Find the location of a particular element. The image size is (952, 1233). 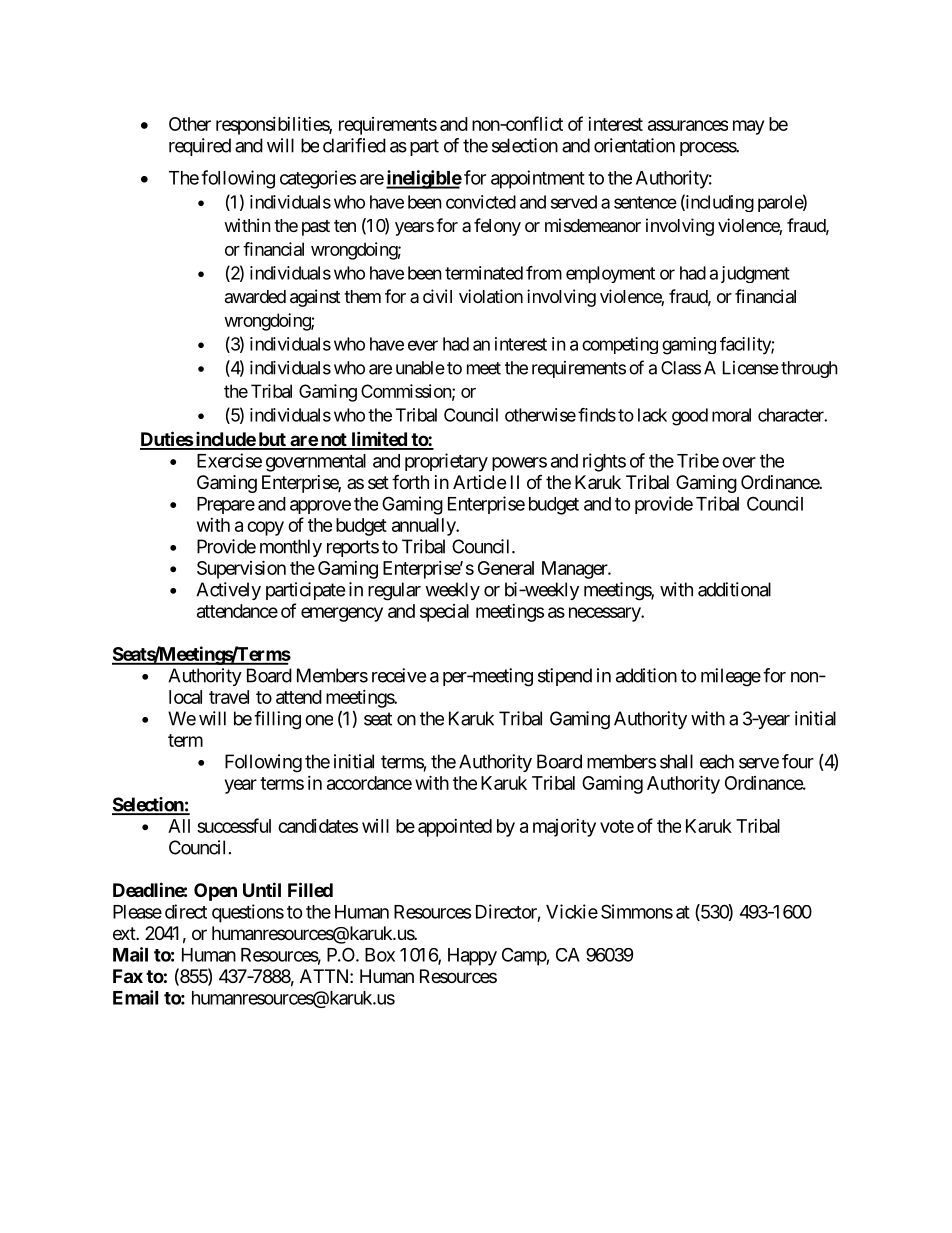

Manager is located at coordinates (575, 570).
